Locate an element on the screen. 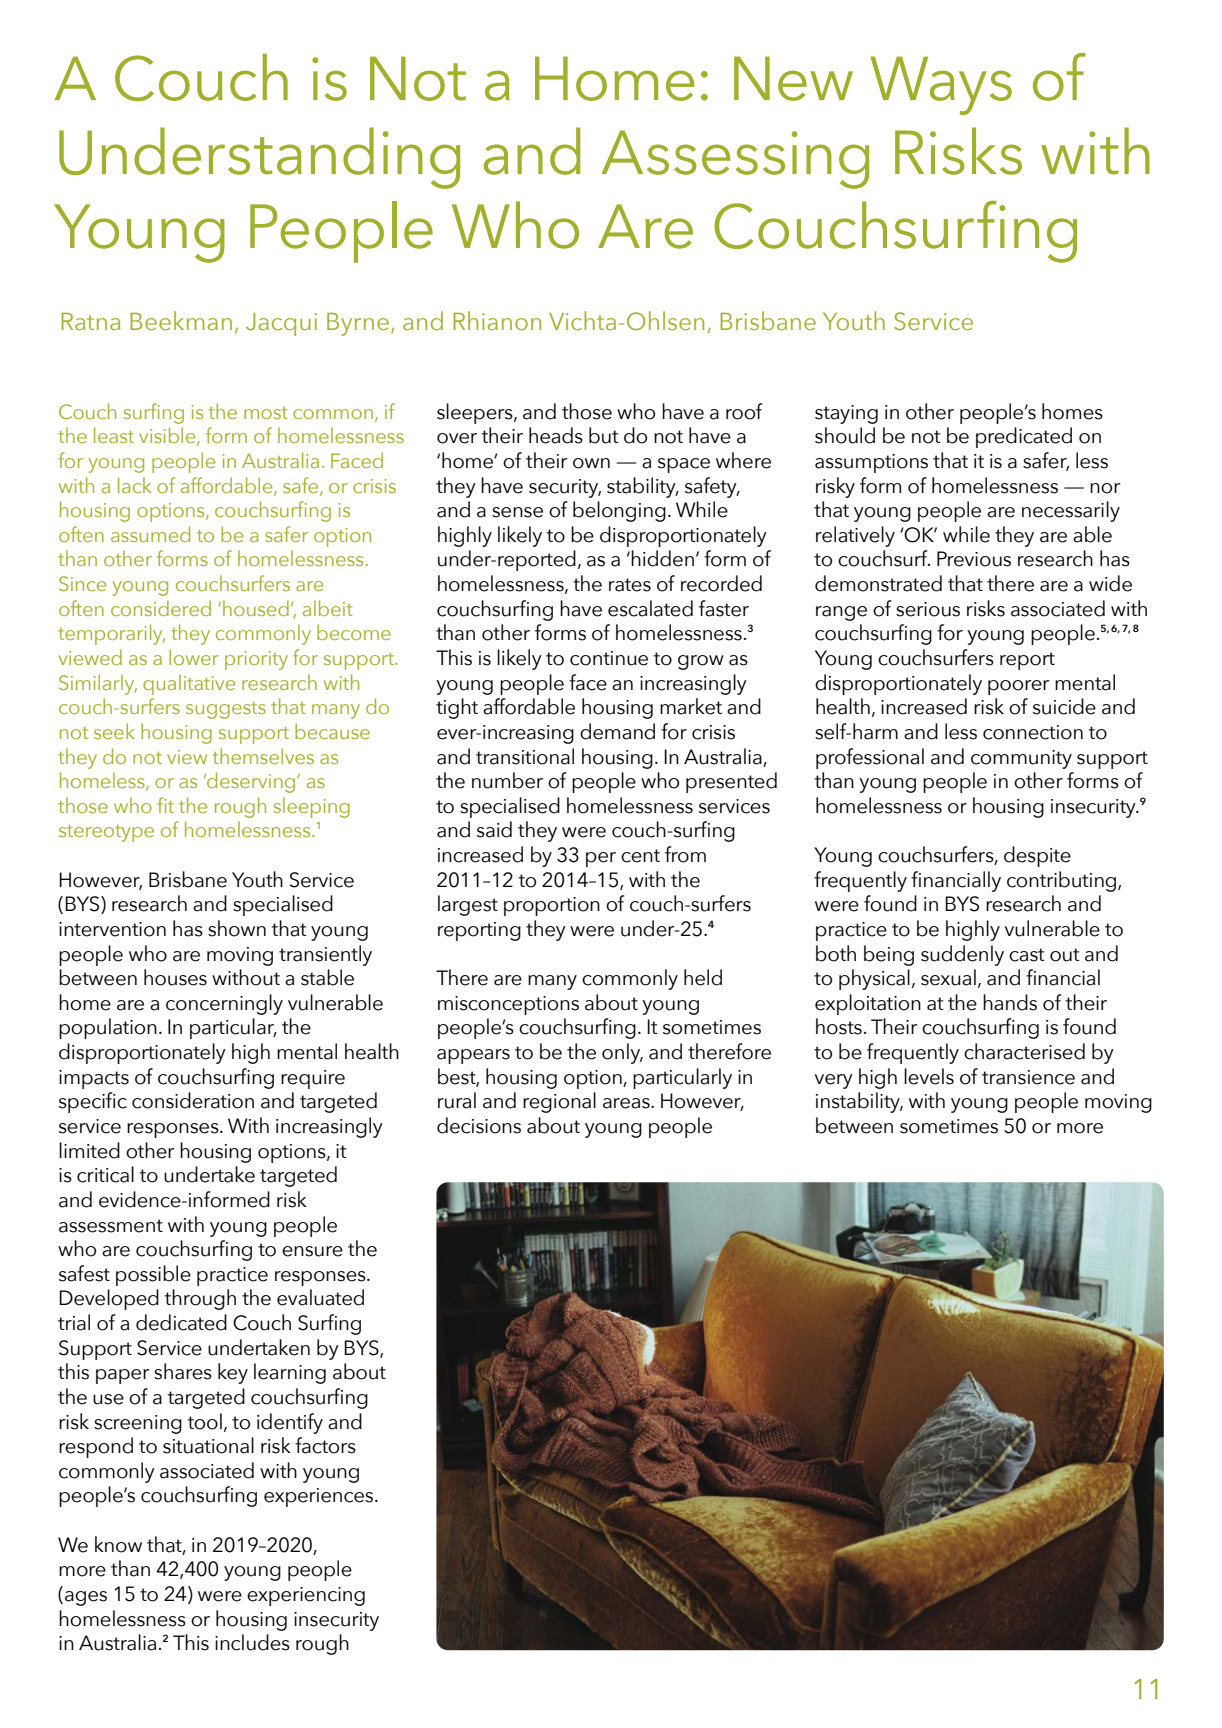 The image size is (1222, 1728). transience is located at coordinates (1028, 1077).
